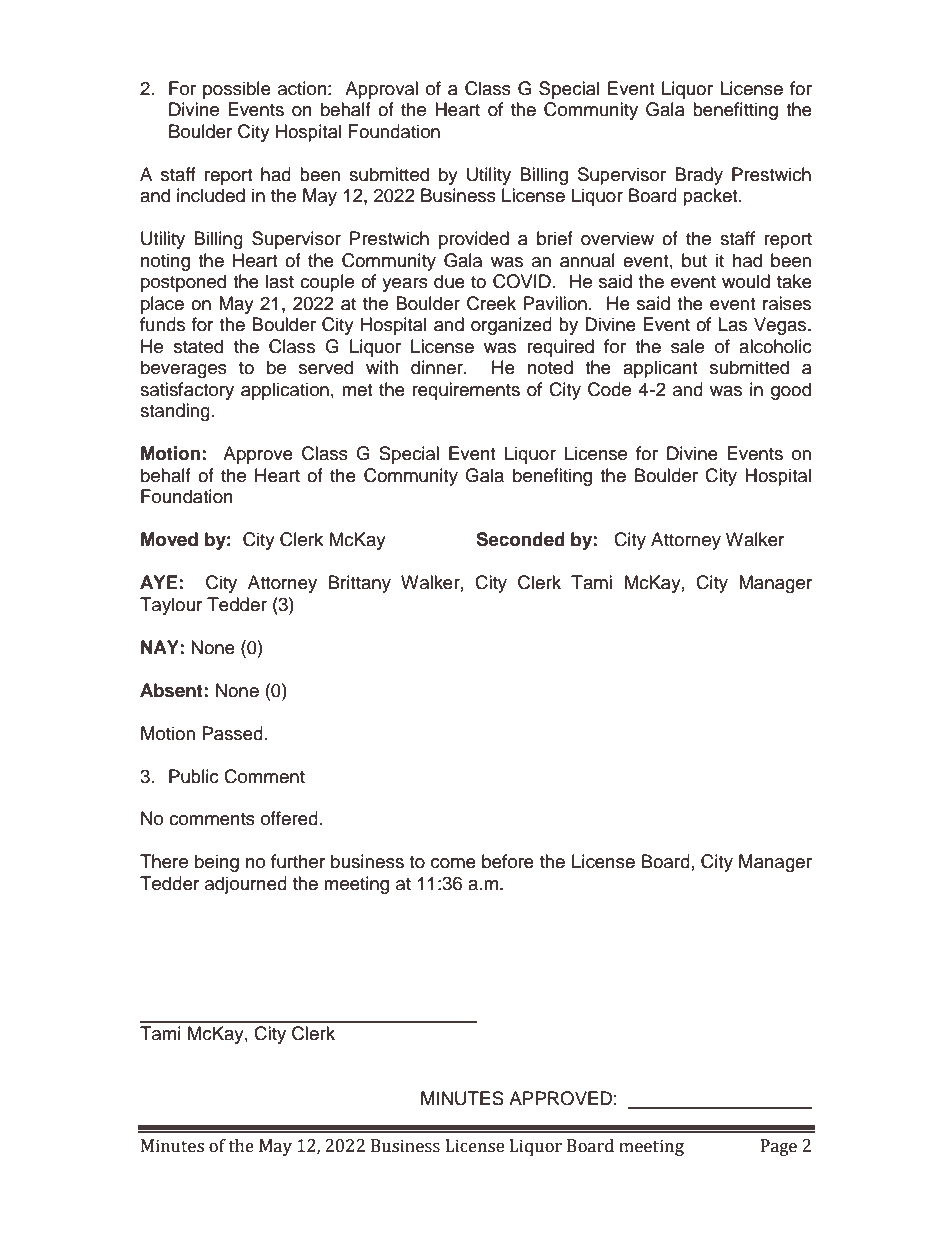  Describe the element at coordinates (217, 863) in the screenshot. I see `being` at that location.
